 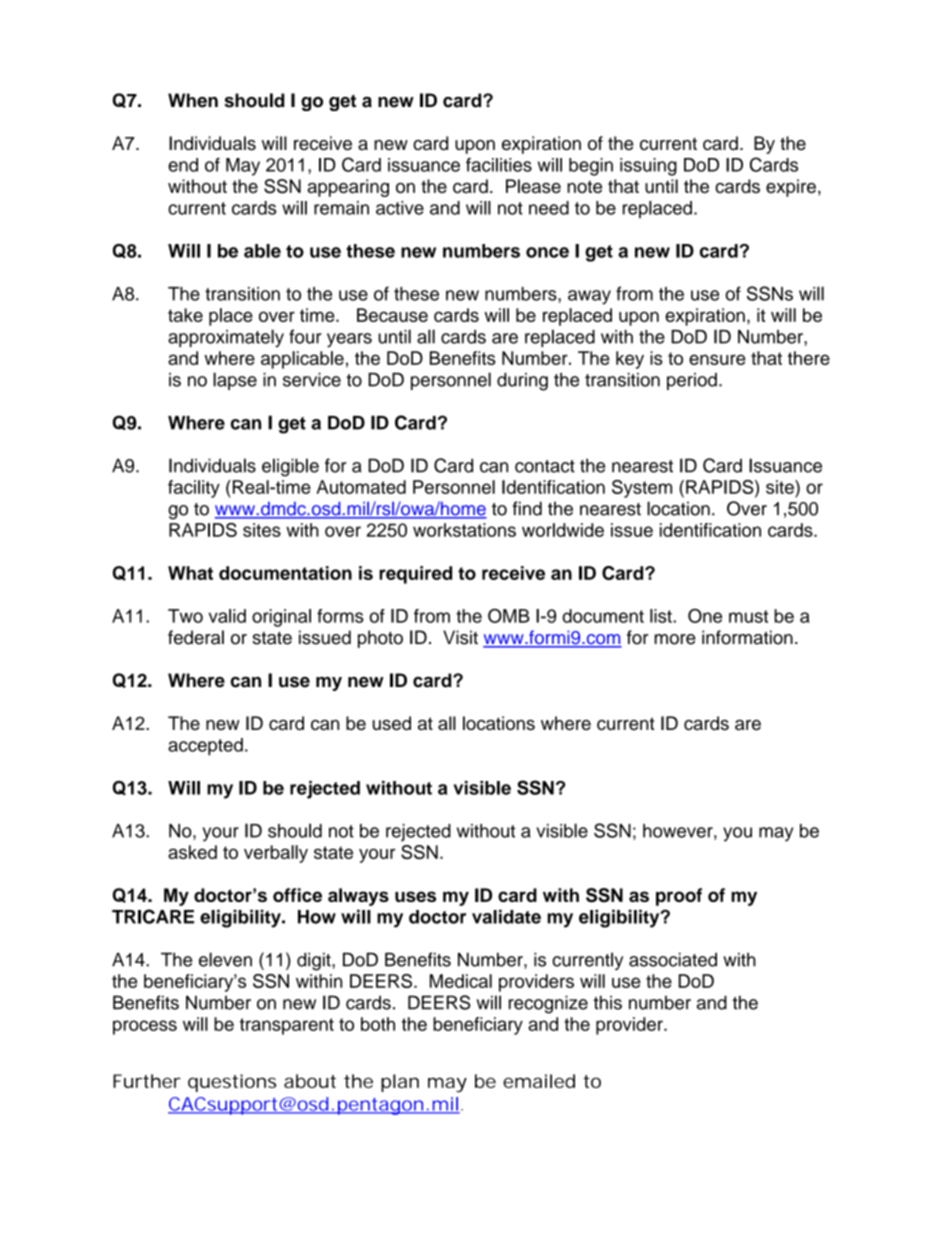 I want to click on What, so click(x=190, y=573).
